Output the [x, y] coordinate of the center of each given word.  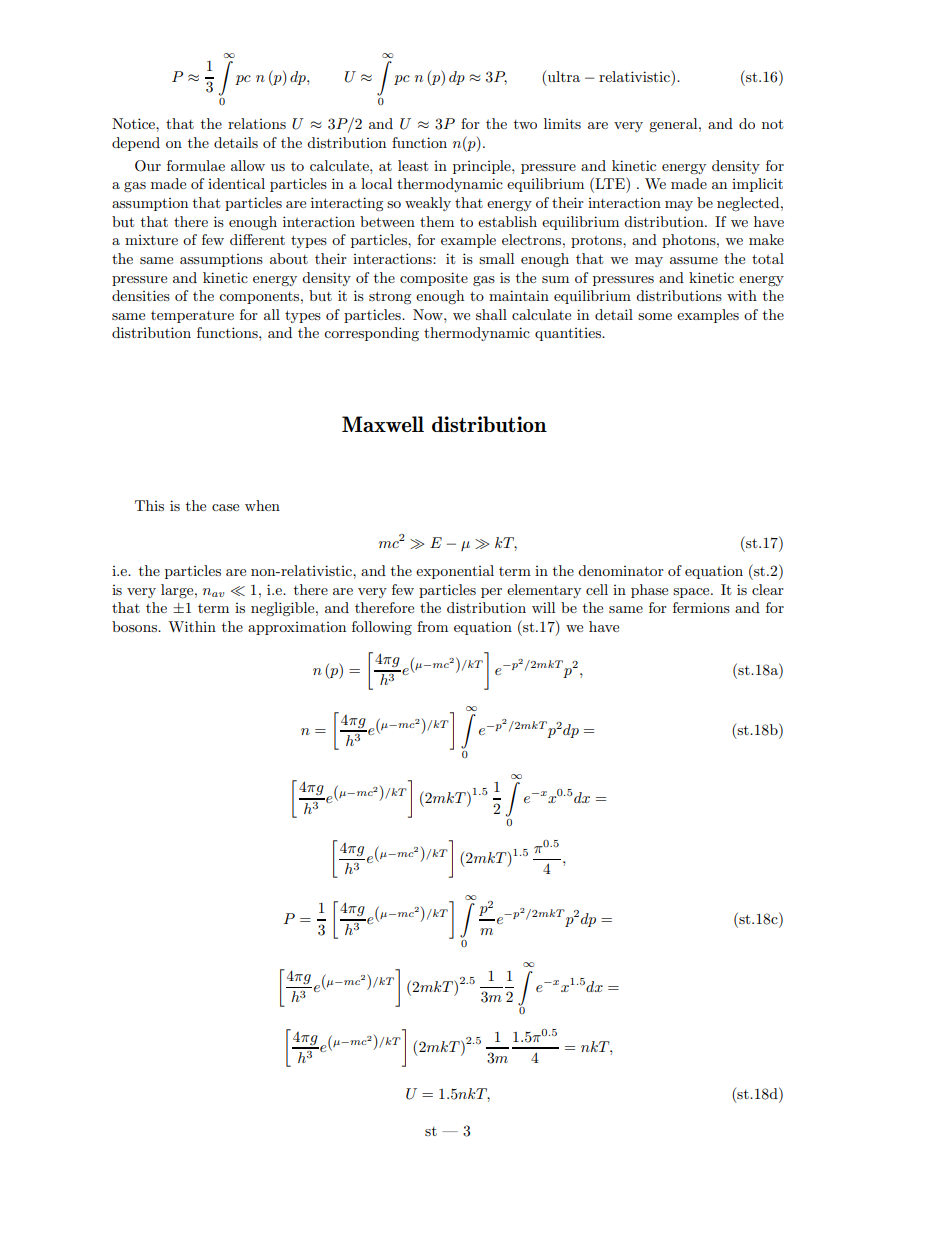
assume [694, 260]
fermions [701, 607]
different [257, 239]
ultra [564, 76]
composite [434, 279]
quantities [569, 334]
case [225, 507]
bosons [135, 626]
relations [257, 123]
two [525, 124]
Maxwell [383, 424]
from [432, 626]
